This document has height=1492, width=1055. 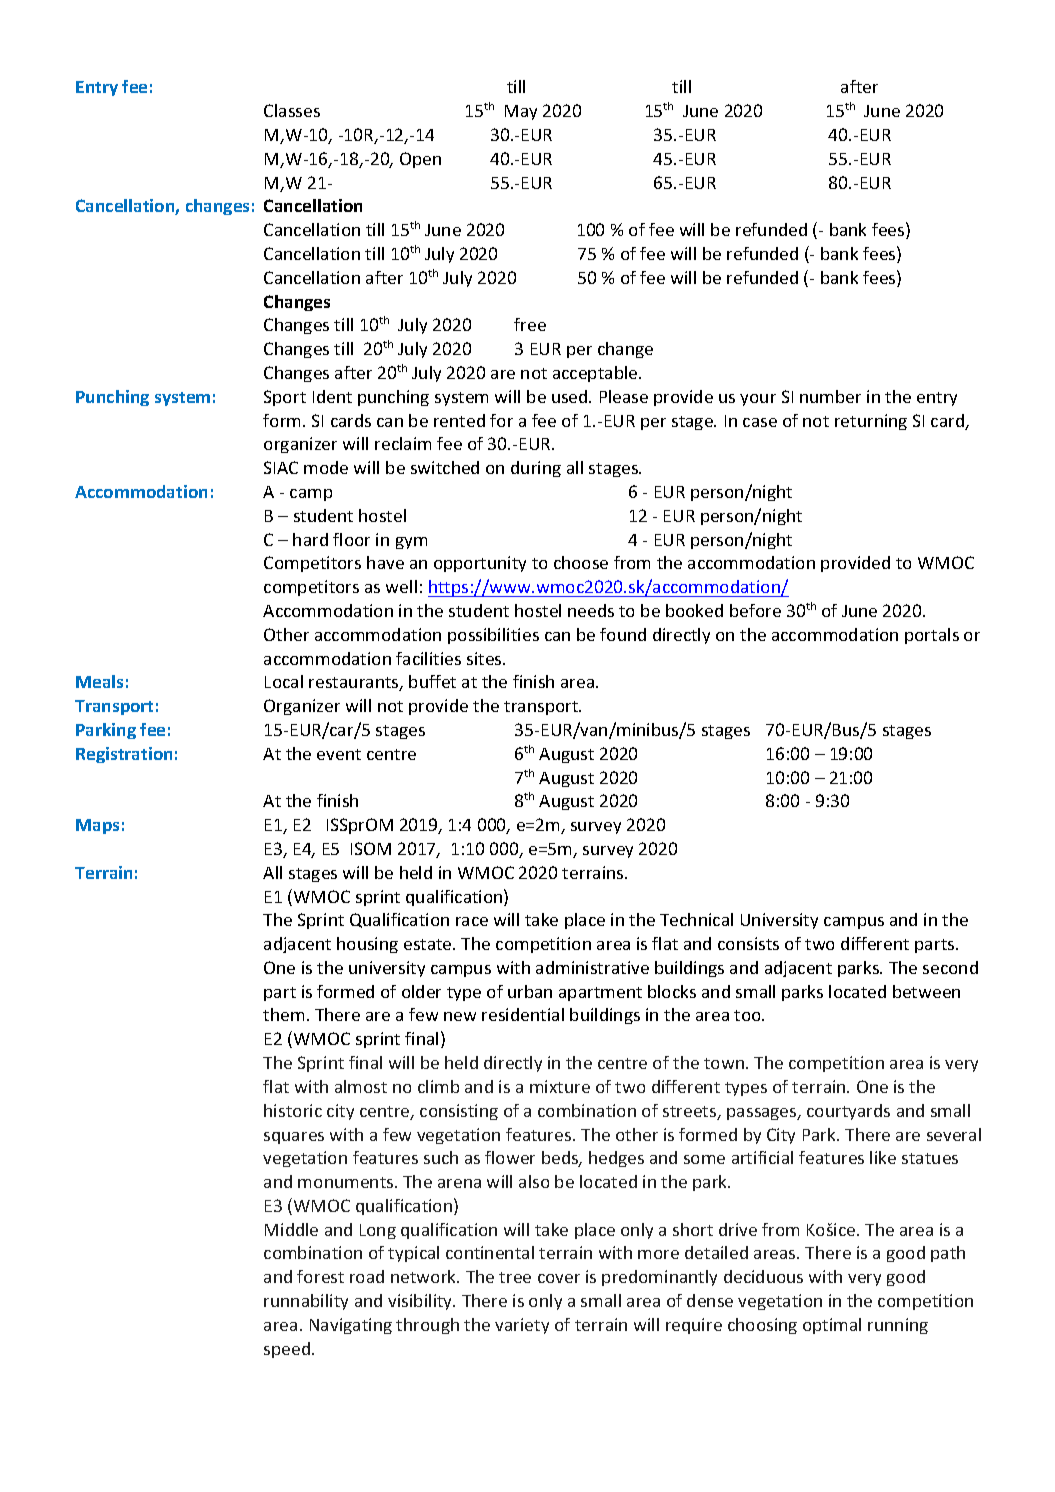 What do you see at coordinates (283, 1014) in the document?
I see `them` at bounding box center [283, 1014].
